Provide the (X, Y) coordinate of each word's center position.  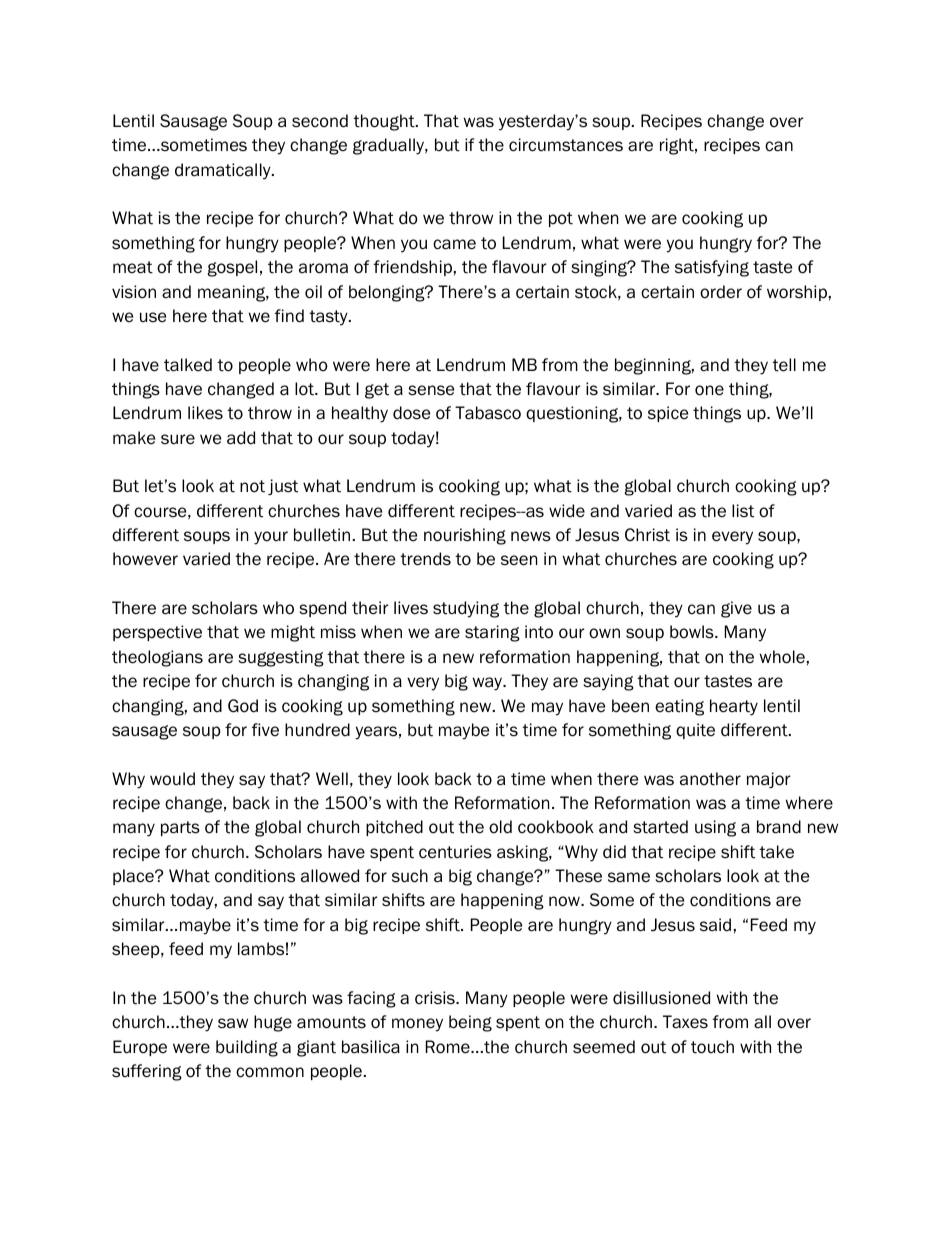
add (241, 438)
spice (668, 414)
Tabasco (488, 413)
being (470, 1023)
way (489, 684)
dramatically (224, 171)
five (265, 730)
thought (385, 122)
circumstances (566, 145)
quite (695, 731)
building (247, 1048)
